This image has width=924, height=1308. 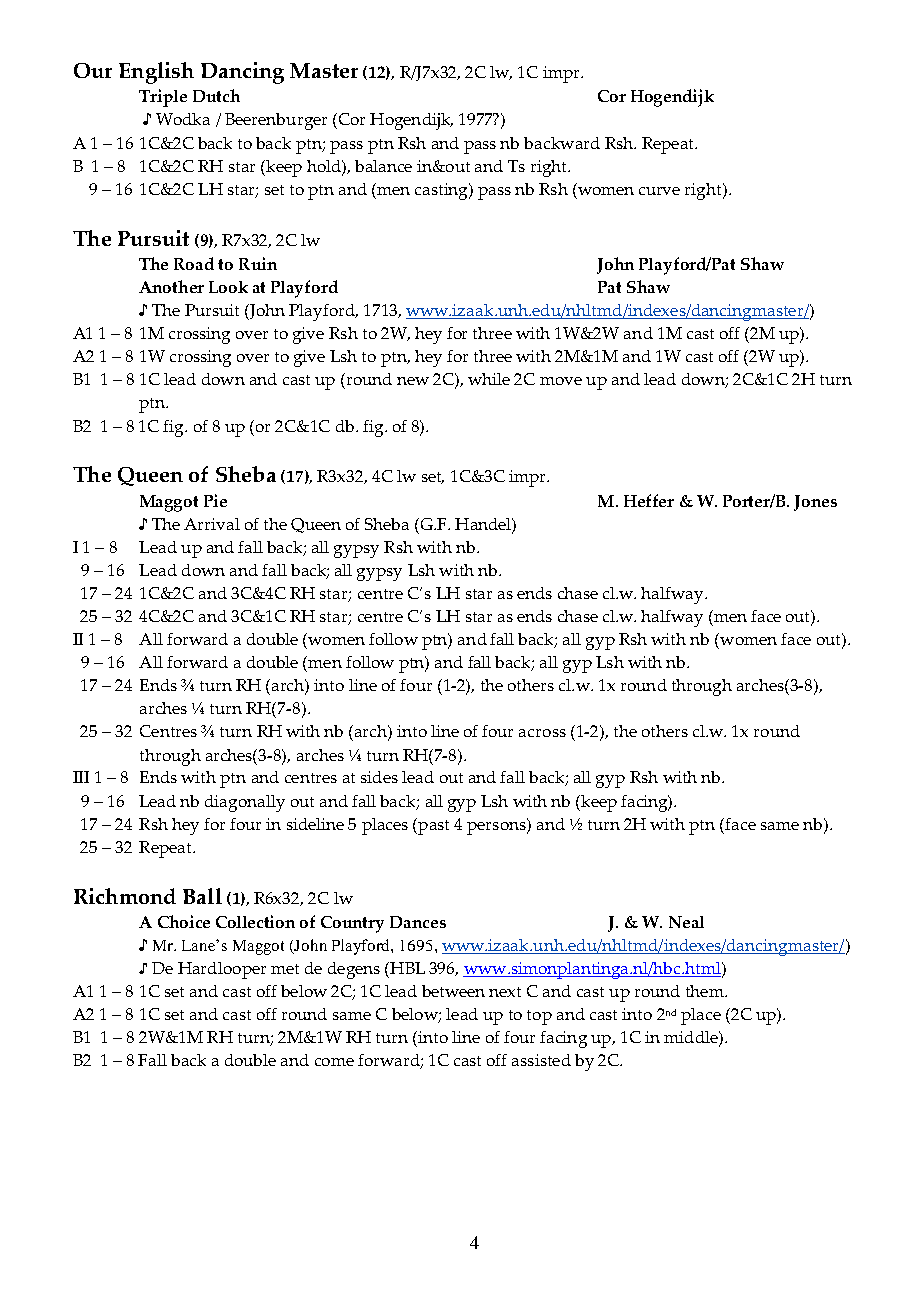 What do you see at coordinates (659, 191) in the image?
I see `curve` at bounding box center [659, 191].
